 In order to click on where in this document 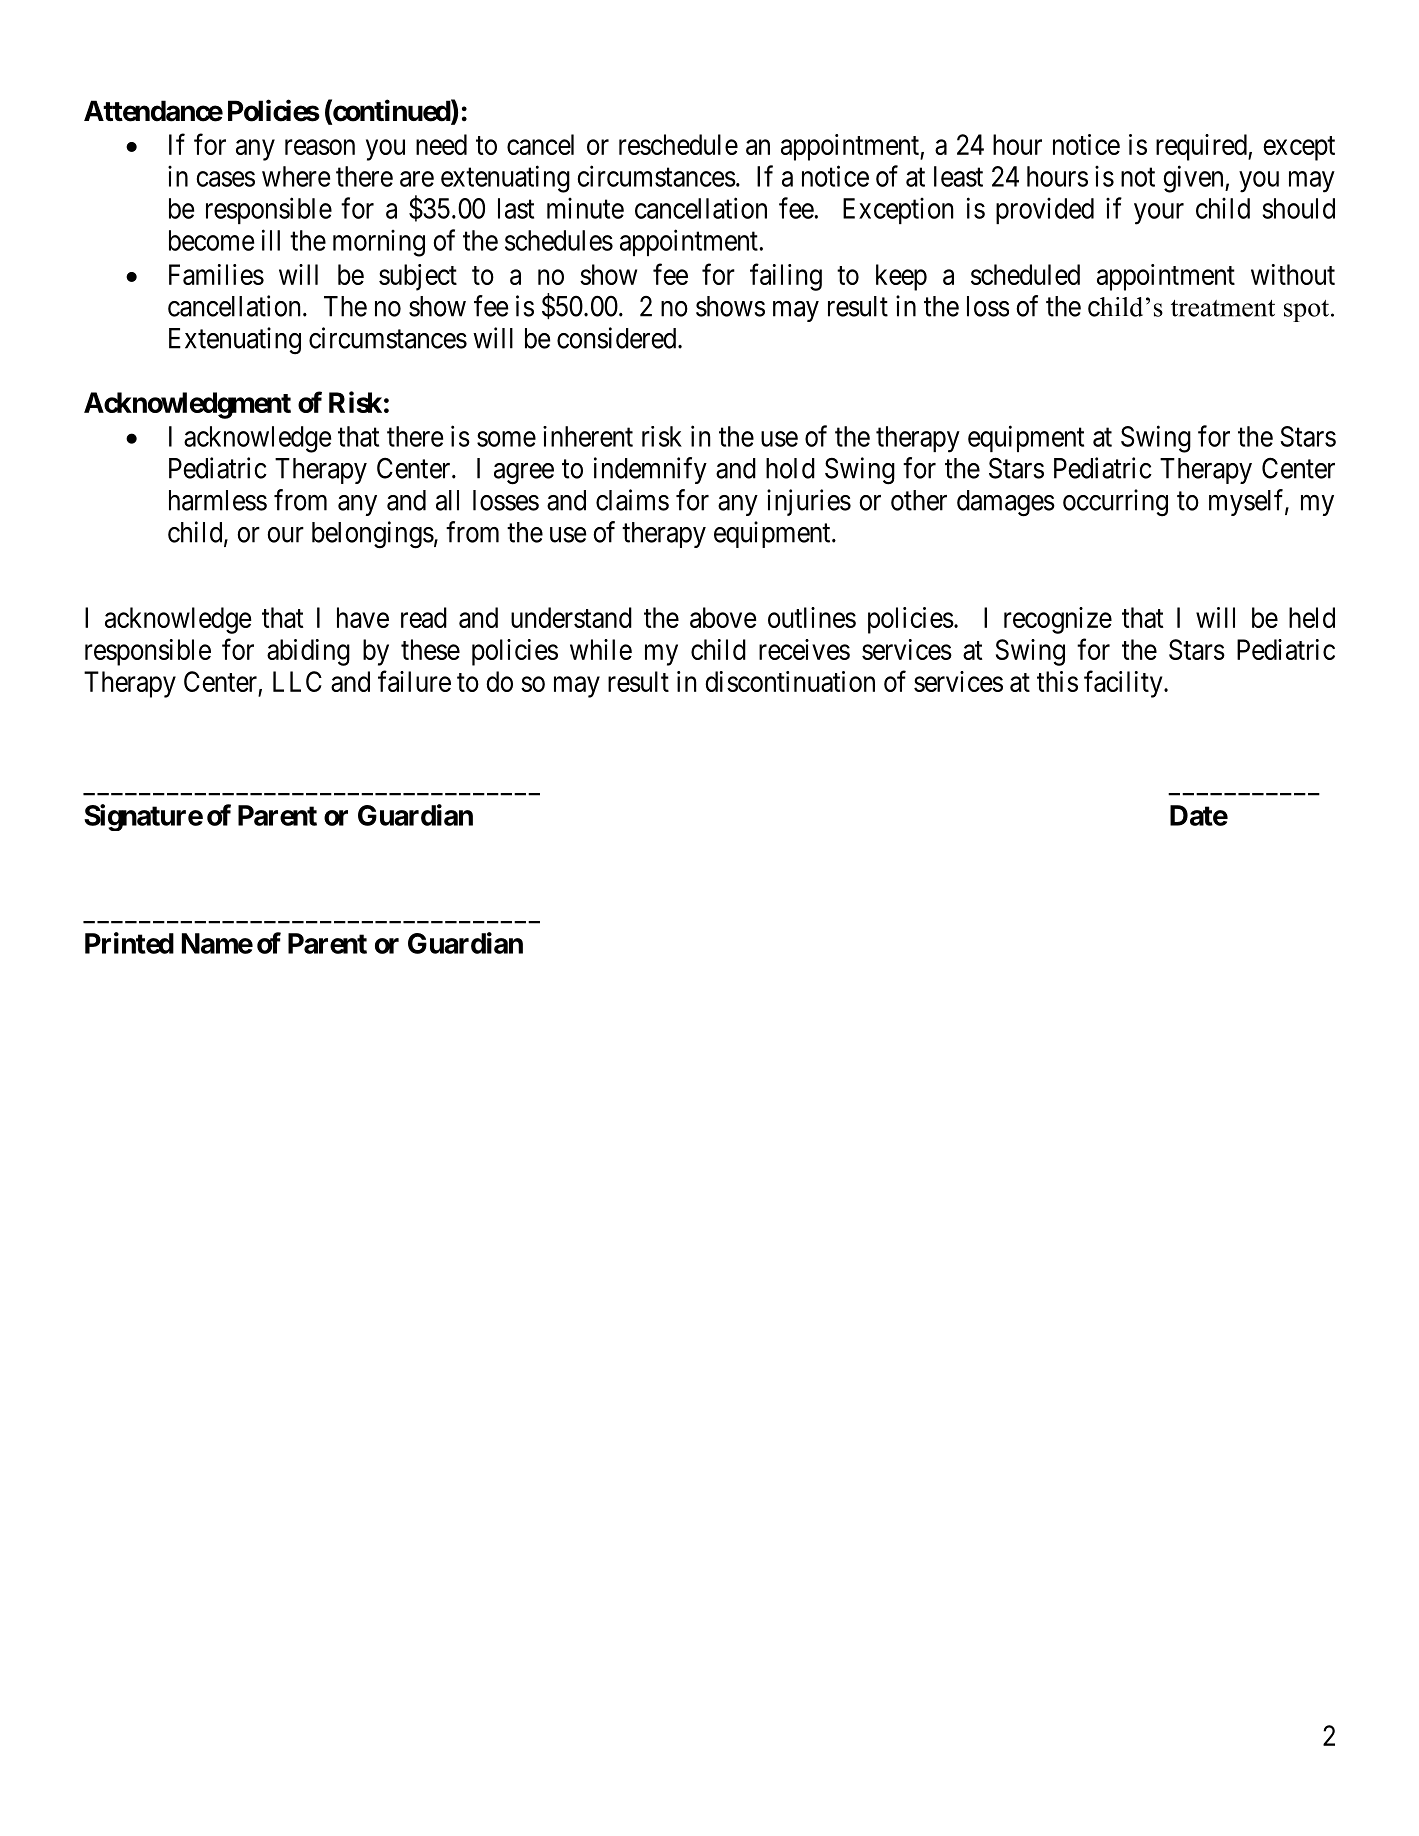, I will do `click(296, 176)`.
